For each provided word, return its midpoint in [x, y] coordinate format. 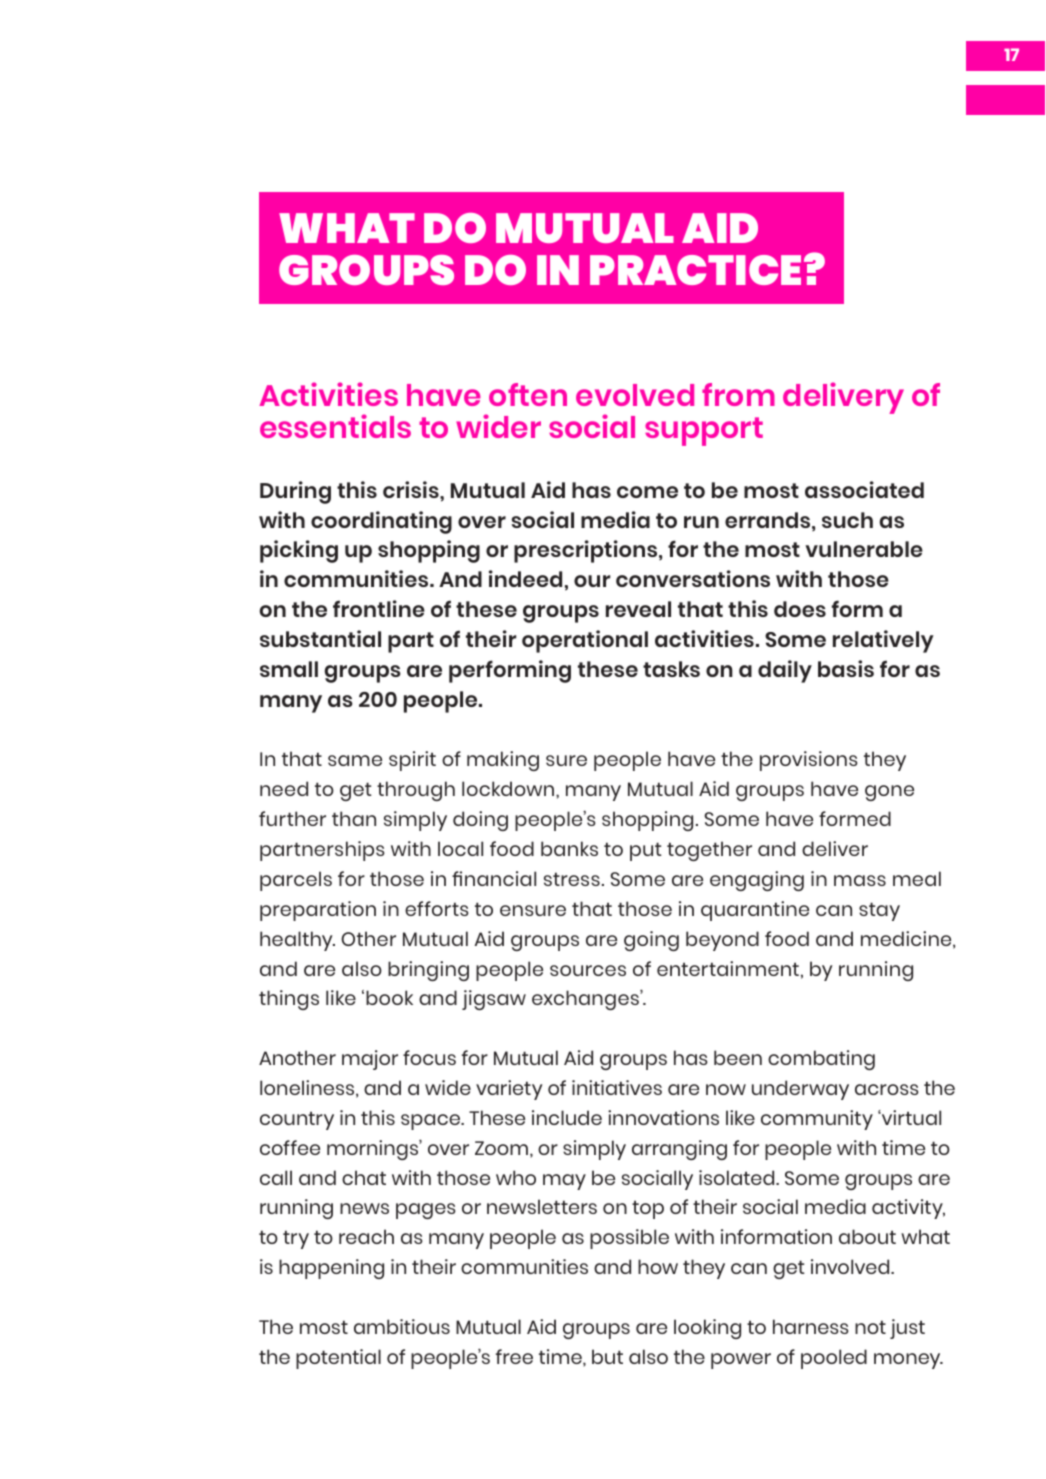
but [607, 1356]
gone [889, 793]
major [370, 1060]
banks [569, 848]
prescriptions [587, 551]
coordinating [381, 522]
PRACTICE [695, 270]
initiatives [617, 1087]
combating [821, 1060]
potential [338, 1359]
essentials [335, 426]
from [738, 394]
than [354, 818]
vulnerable [864, 549]
